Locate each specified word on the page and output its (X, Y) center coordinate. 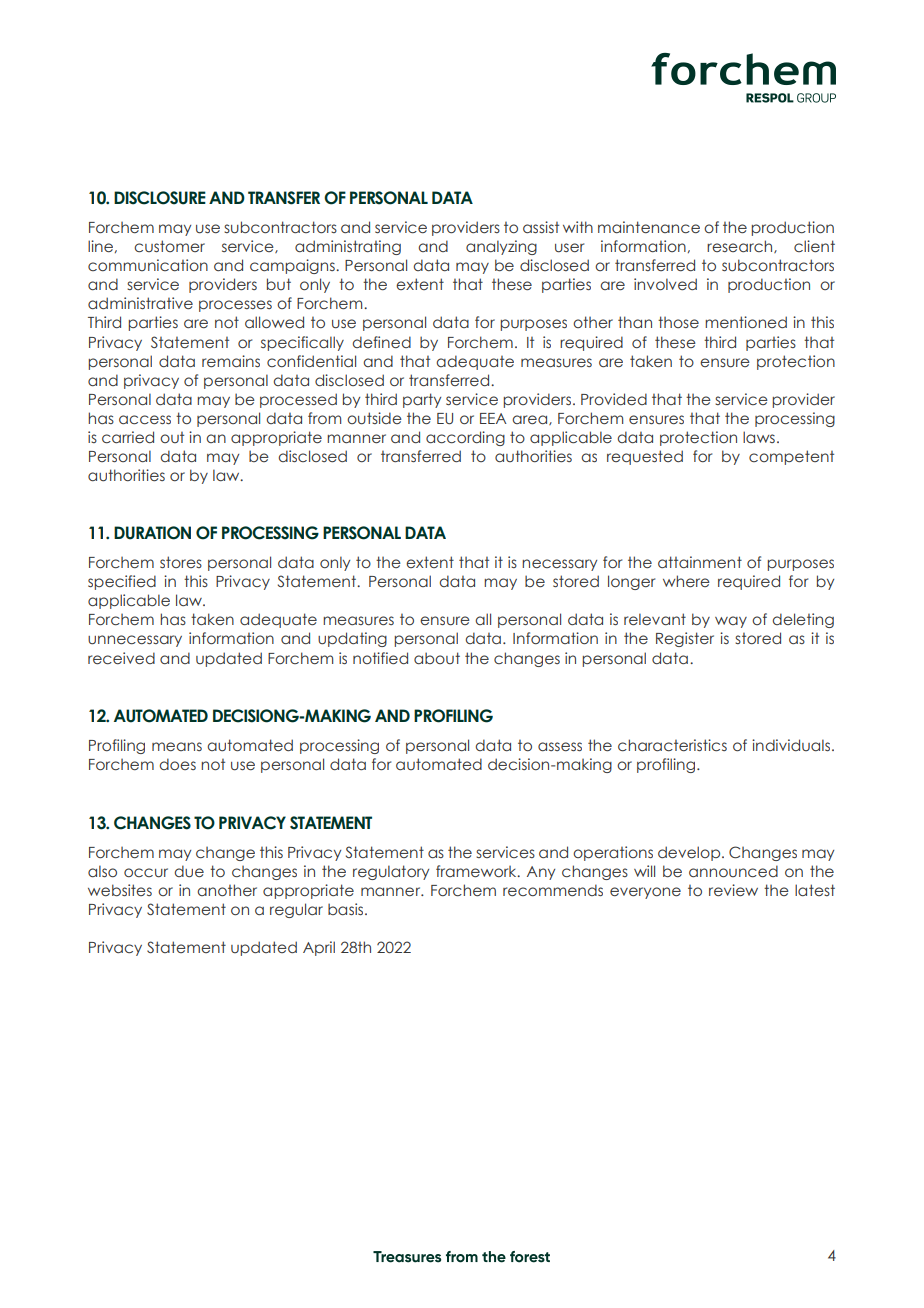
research (741, 246)
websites (120, 890)
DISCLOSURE (160, 198)
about (437, 658)
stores (181, 562)
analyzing (501, 247)
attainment (700, 562)
